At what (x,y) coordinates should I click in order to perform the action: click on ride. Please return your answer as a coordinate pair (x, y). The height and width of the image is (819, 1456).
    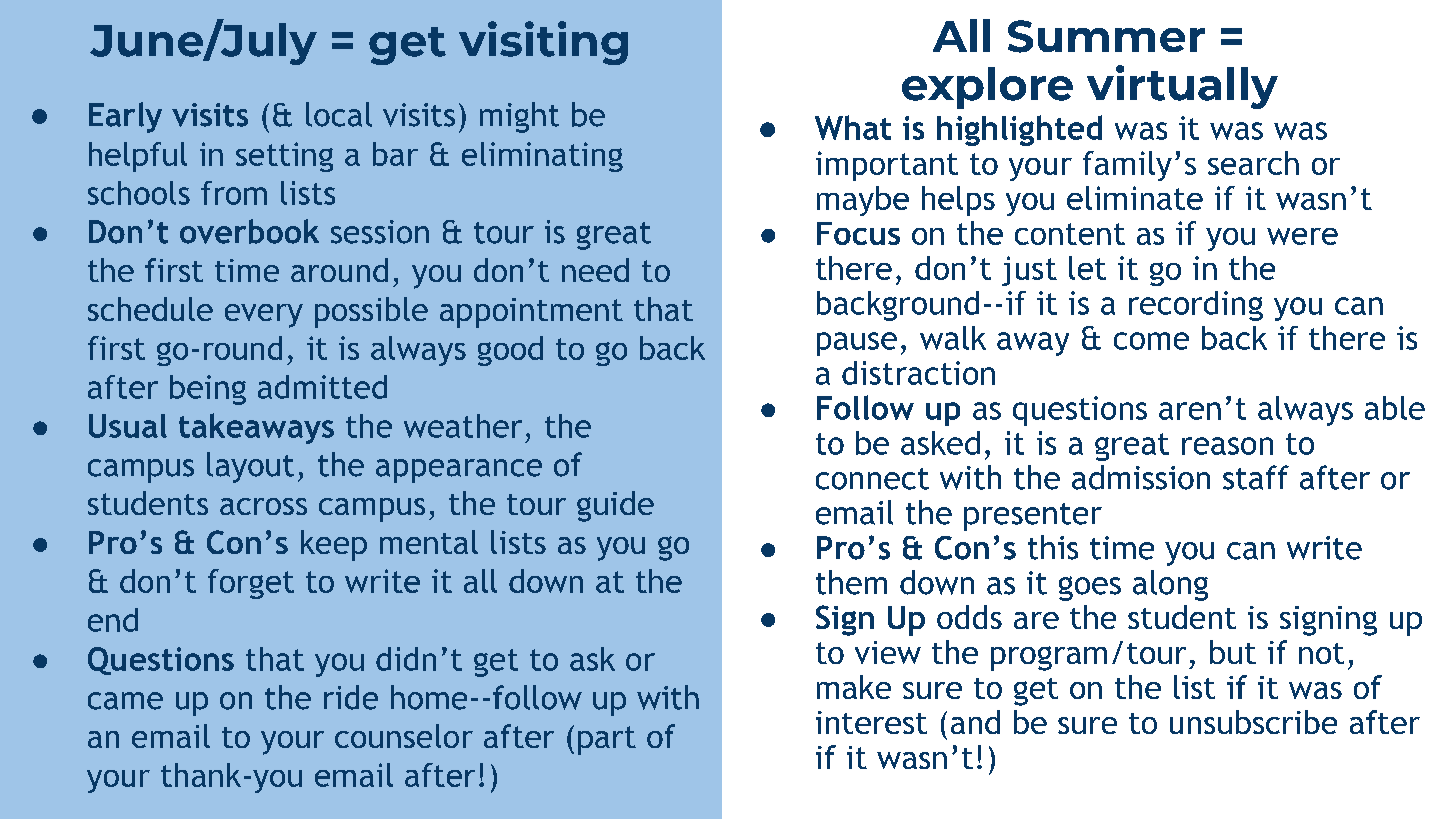
    Looking at the image, I should click on (351, 697).
